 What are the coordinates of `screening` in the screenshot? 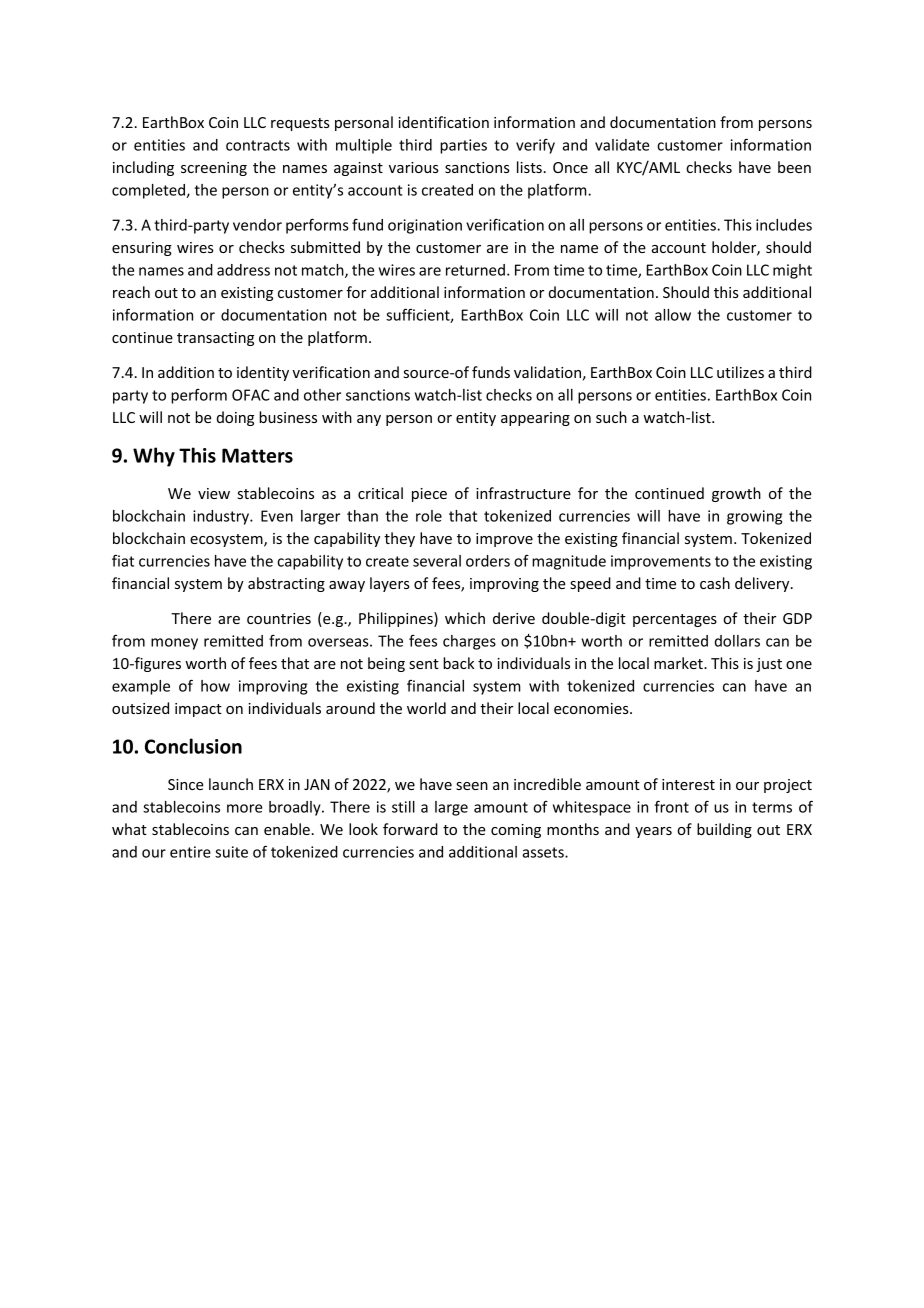 It's located at (214, 169).
